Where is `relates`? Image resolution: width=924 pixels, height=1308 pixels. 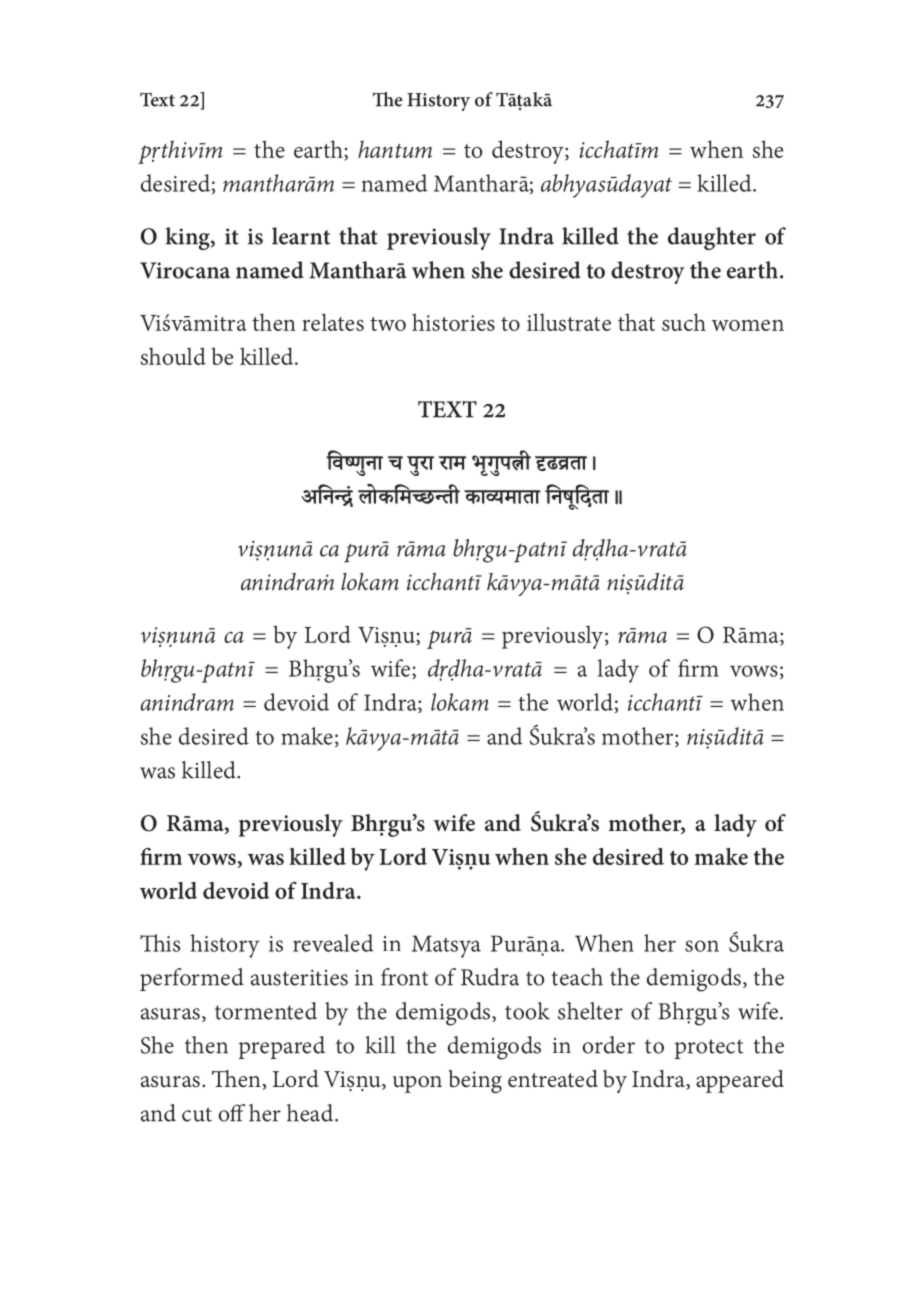 relates is located at coordinates (333, 322).
